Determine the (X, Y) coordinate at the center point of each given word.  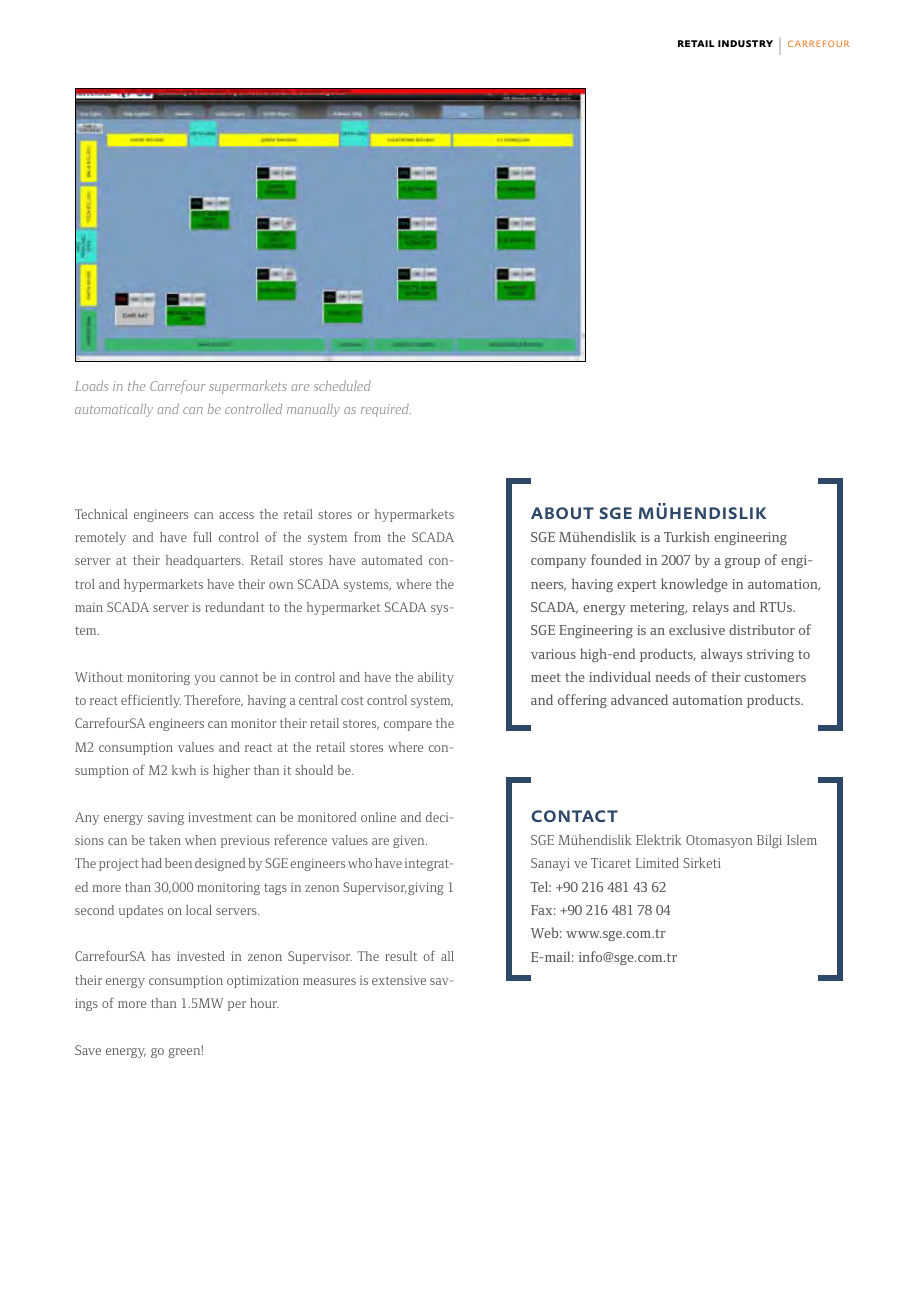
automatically (114, 410)
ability (436, 678)
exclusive (697, 629)
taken (165, 840)
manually (313, 410)
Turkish (687, 536)
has (161, 956)
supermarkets (248, 387)
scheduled (342, 386)
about (562, 513)
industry (745, 43)
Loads (91, 386)
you (204, 680)
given (410, 841)
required (386, 410)
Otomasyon (719, 841)
